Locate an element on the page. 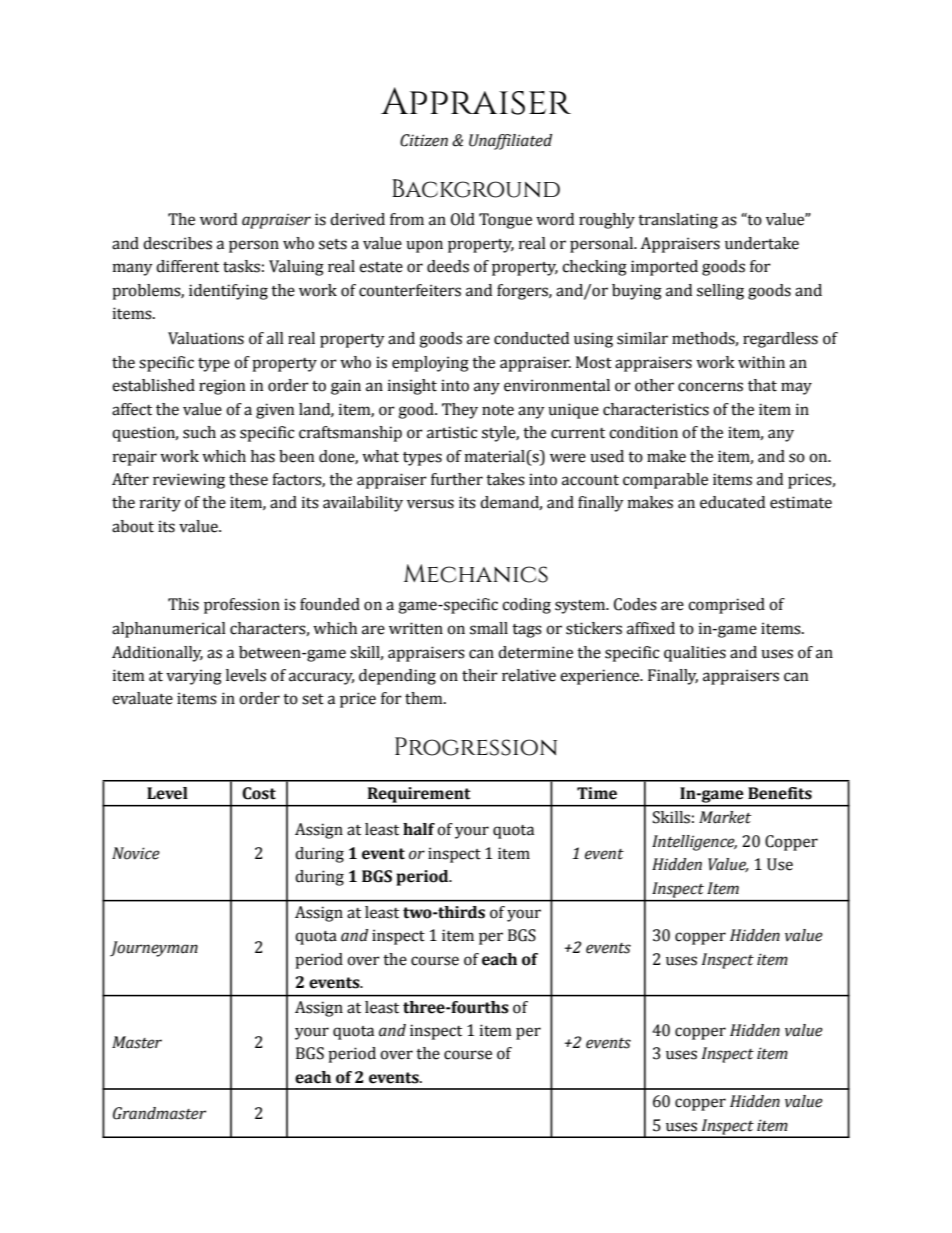 Image resolution: width=952 pixels, height=1233 pixels. counterfeiters is located at coordinates (410, 290).
